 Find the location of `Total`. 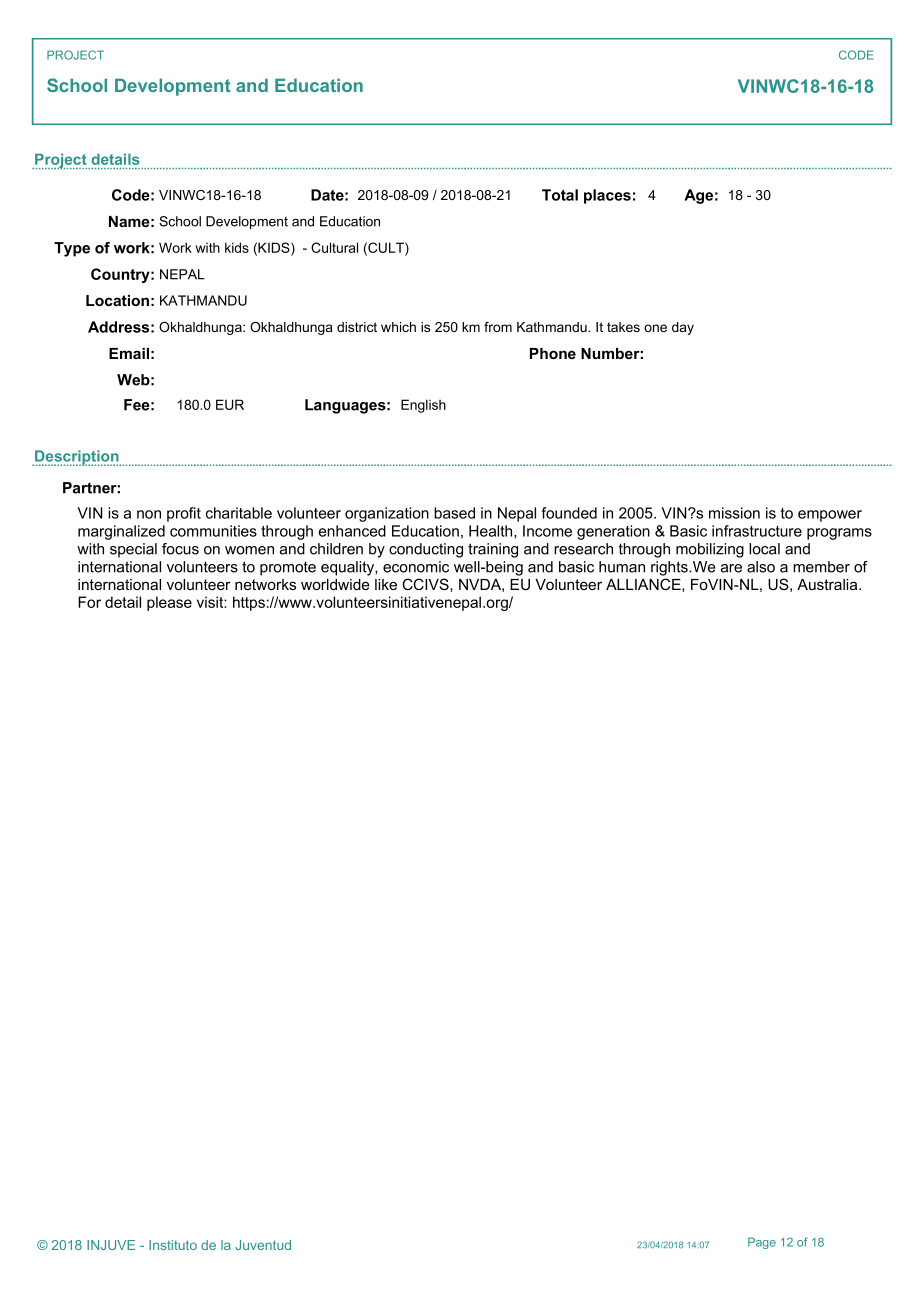

Total is located at coordinates (560, 195).
